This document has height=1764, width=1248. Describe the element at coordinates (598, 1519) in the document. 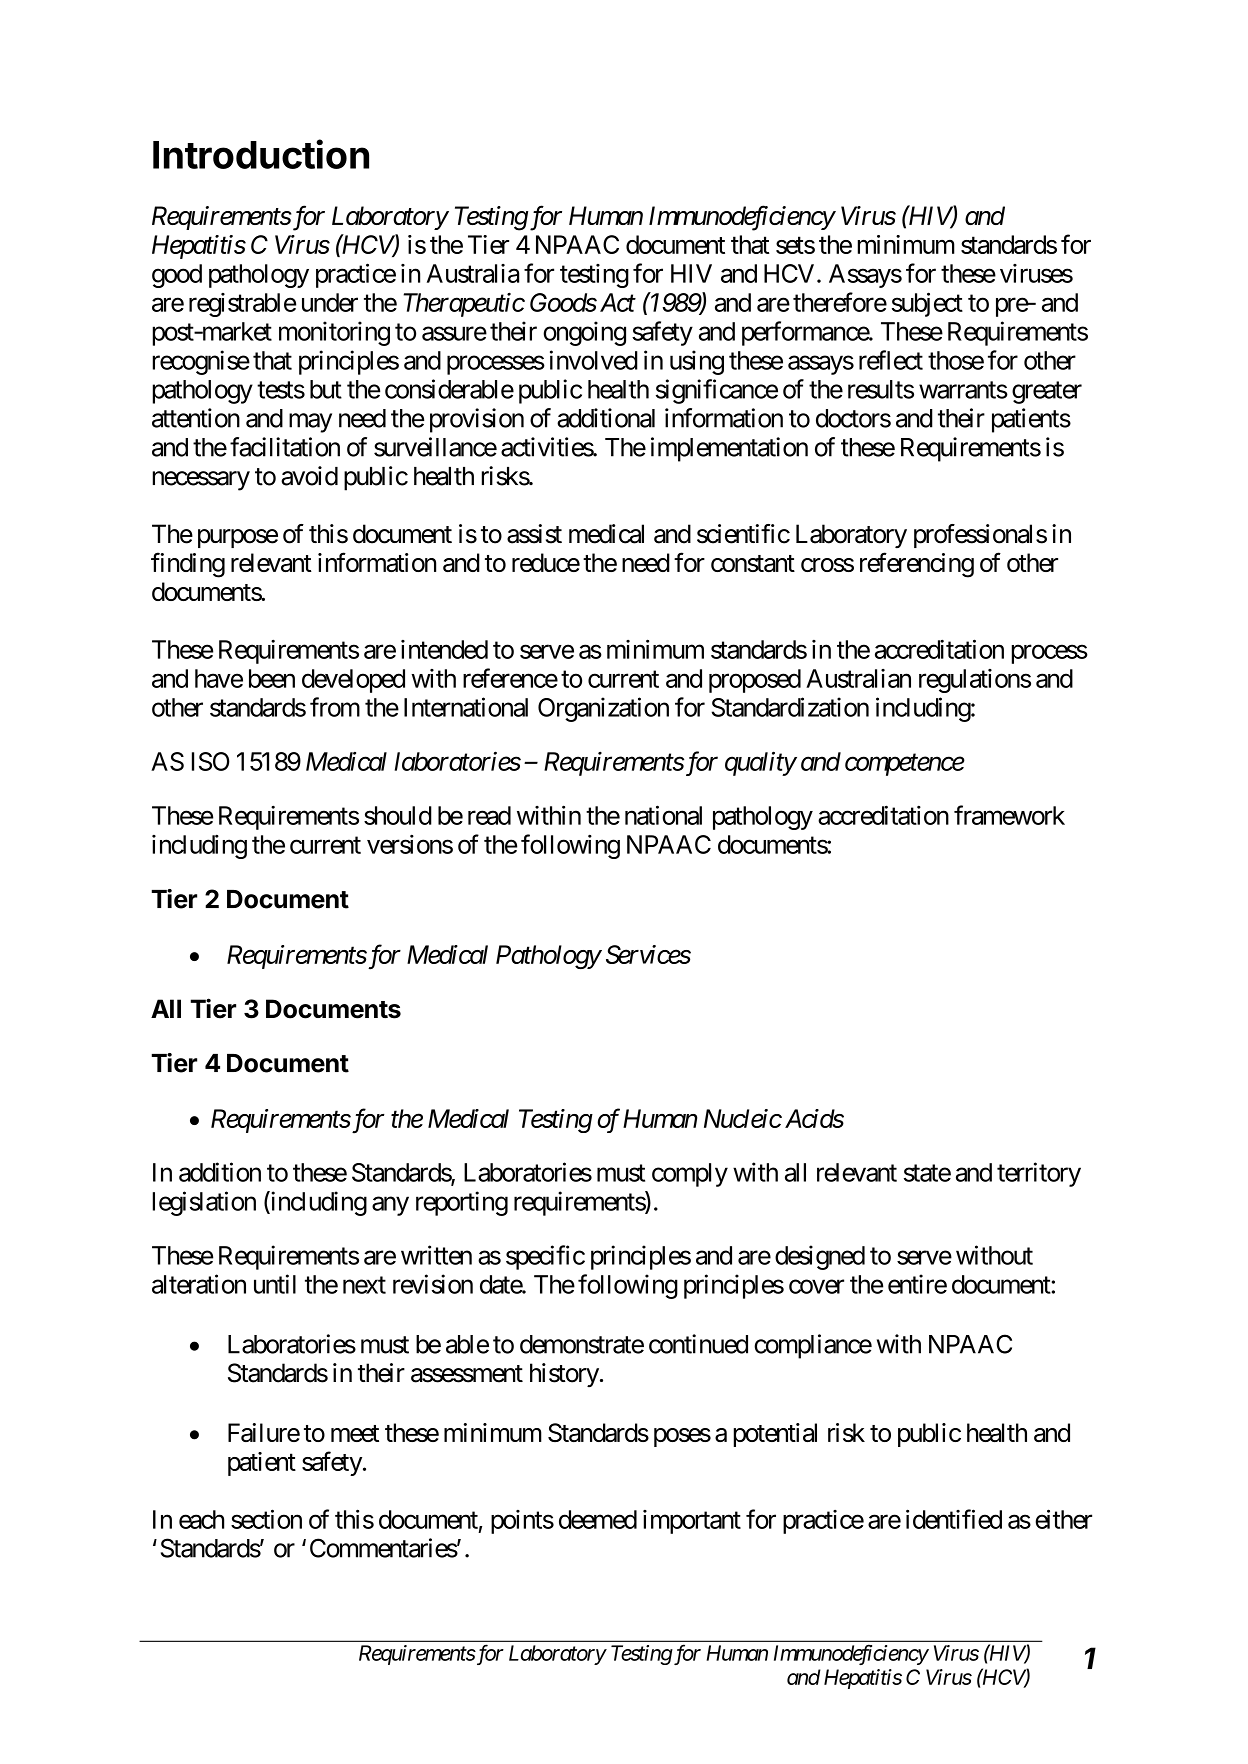

I see `deemed` at that location.
